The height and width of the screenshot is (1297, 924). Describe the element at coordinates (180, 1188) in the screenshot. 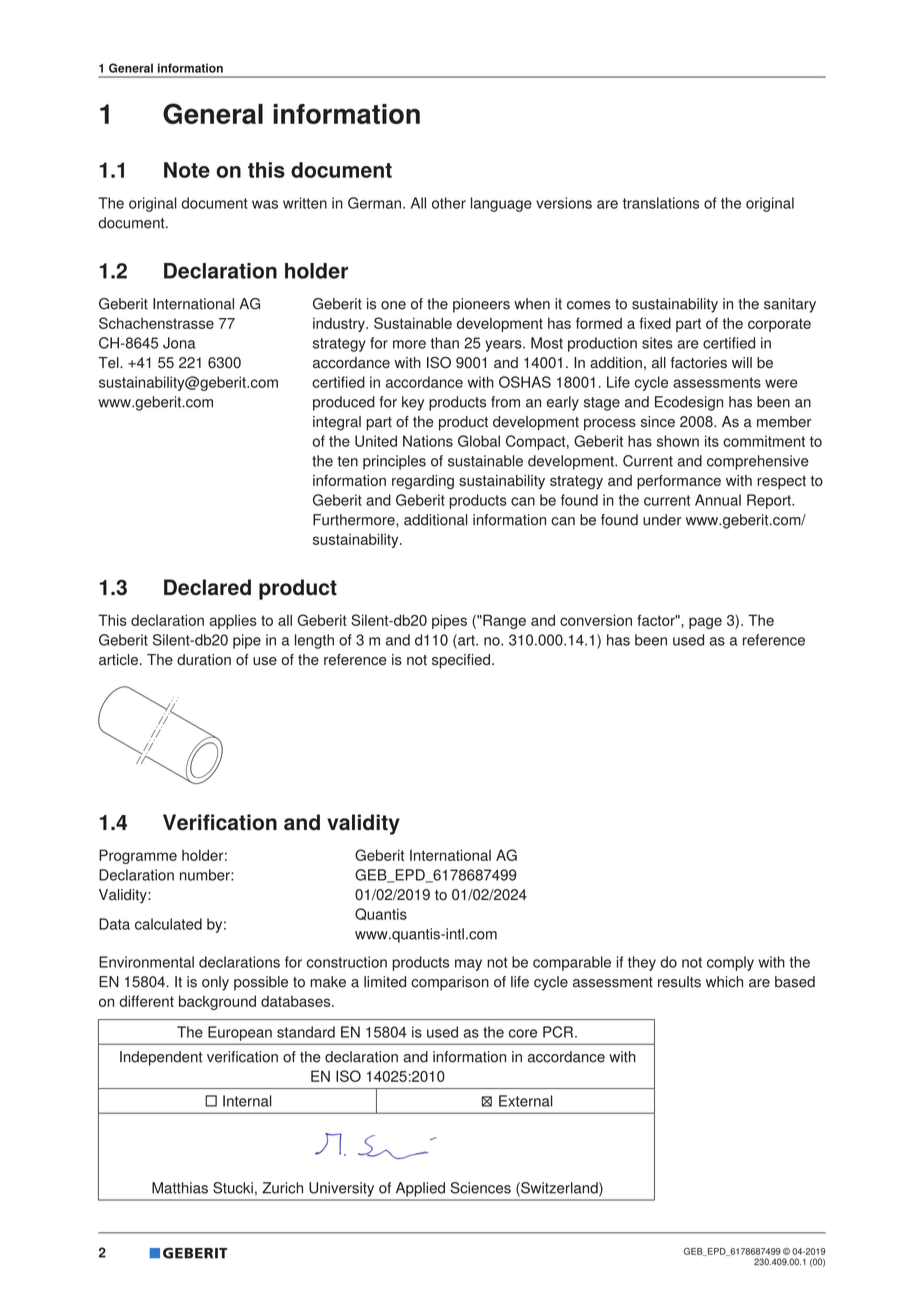

I see `Matthias` at that location.
